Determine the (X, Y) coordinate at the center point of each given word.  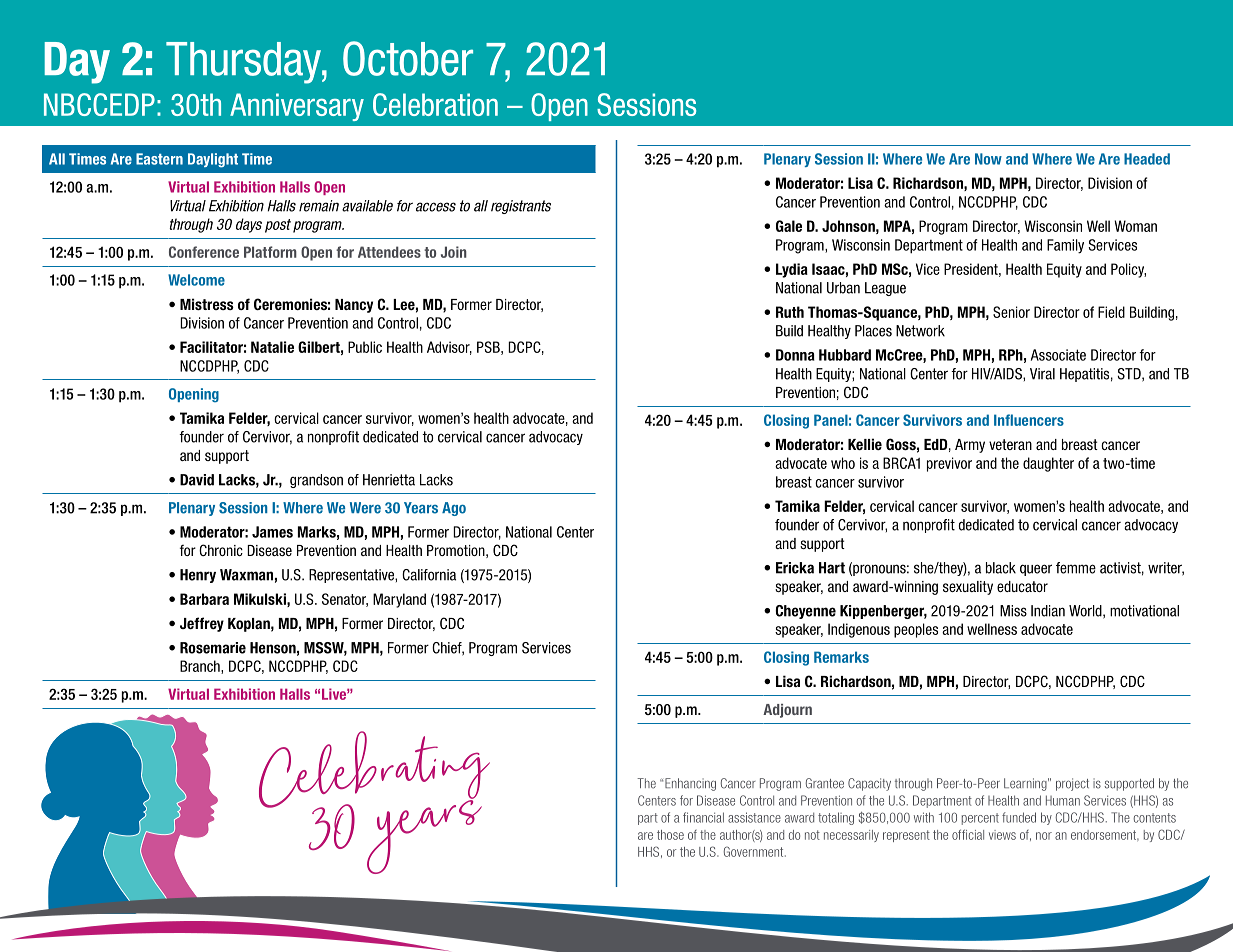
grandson (316, 481)
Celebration (435, 104)
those (670, 835)
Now (988, 159)
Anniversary (297, 107)
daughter (1048, 464)
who (843, 463)
